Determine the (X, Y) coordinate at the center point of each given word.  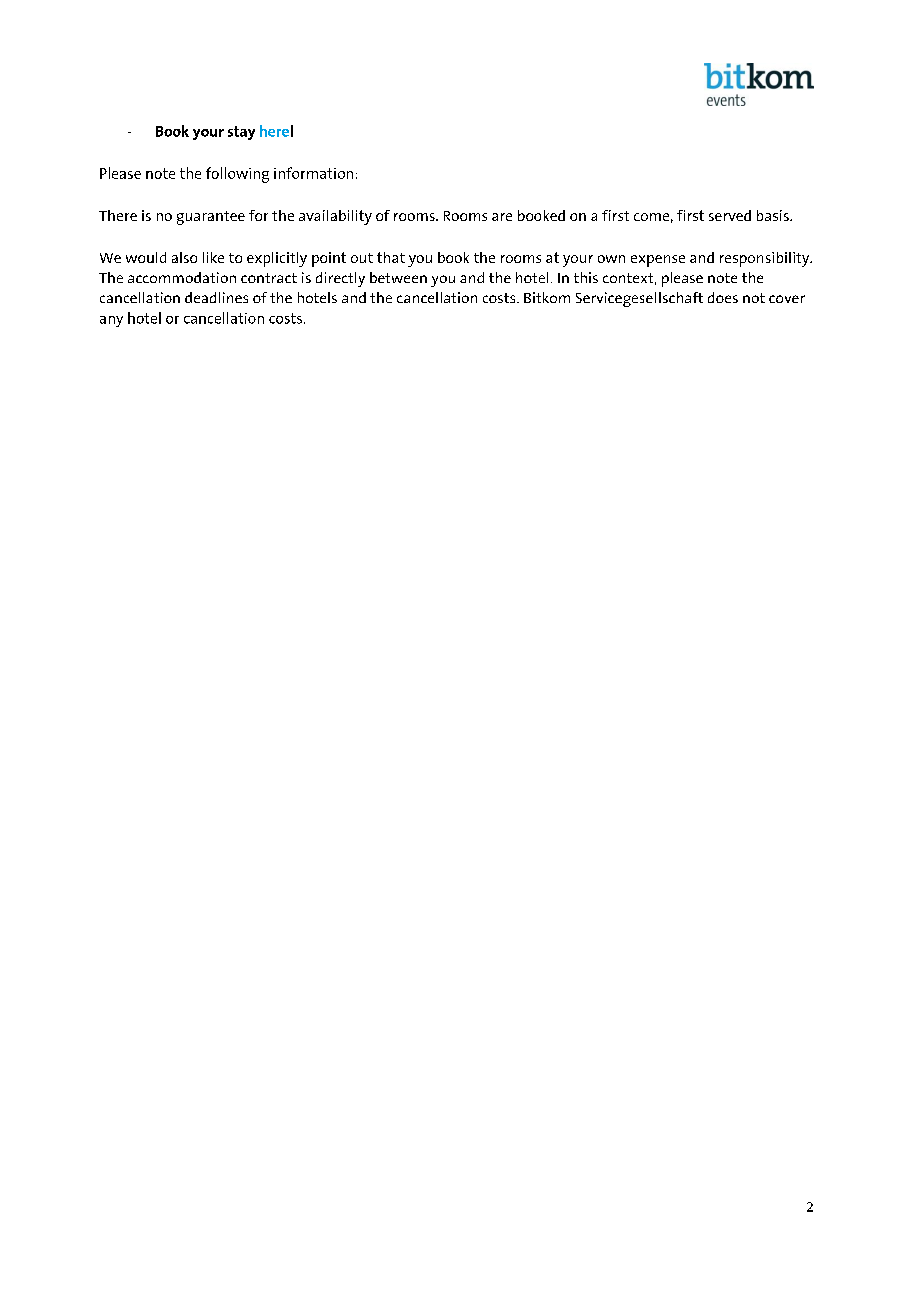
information (313, 173)
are (502, 217)
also (184, 257)
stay (241, 133)
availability (335, 217)
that (391, 257)
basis (774, 215)
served (730, 215)
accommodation (182, 277)
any (111, 321)
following (237, 175)
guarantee (211, 218)
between (398, 277)
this (586, 277)
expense (658, 261)
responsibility (766, 259)
